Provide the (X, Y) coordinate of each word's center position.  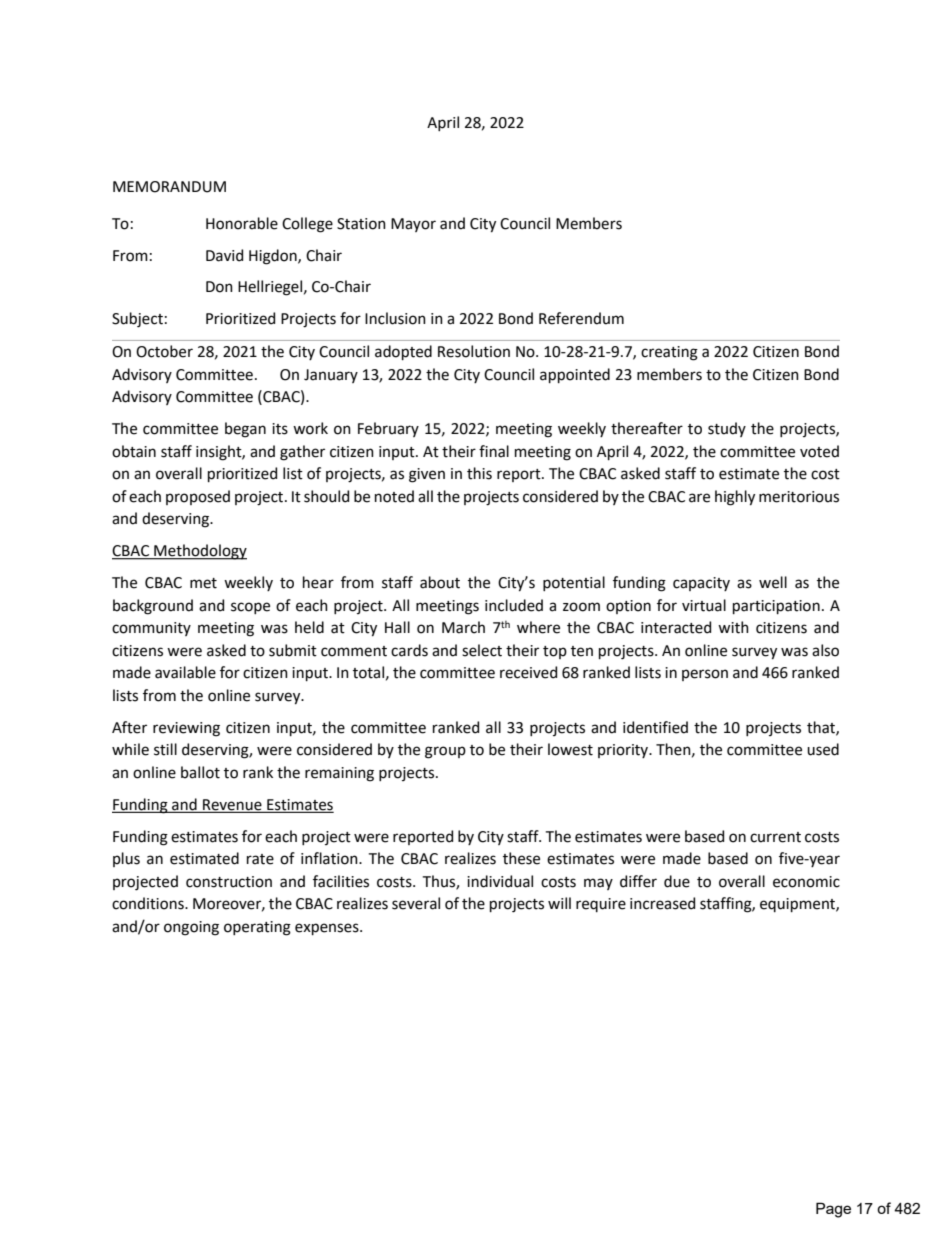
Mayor (413, 225)
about (440, 582)
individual (500, 881)
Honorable (242, 223)
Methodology (199, 552)
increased (662, 903)
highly (735, 498)
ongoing (191, 928)
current (775, 837)
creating (669, 353)
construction (229, 882)
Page (833, 1210)
